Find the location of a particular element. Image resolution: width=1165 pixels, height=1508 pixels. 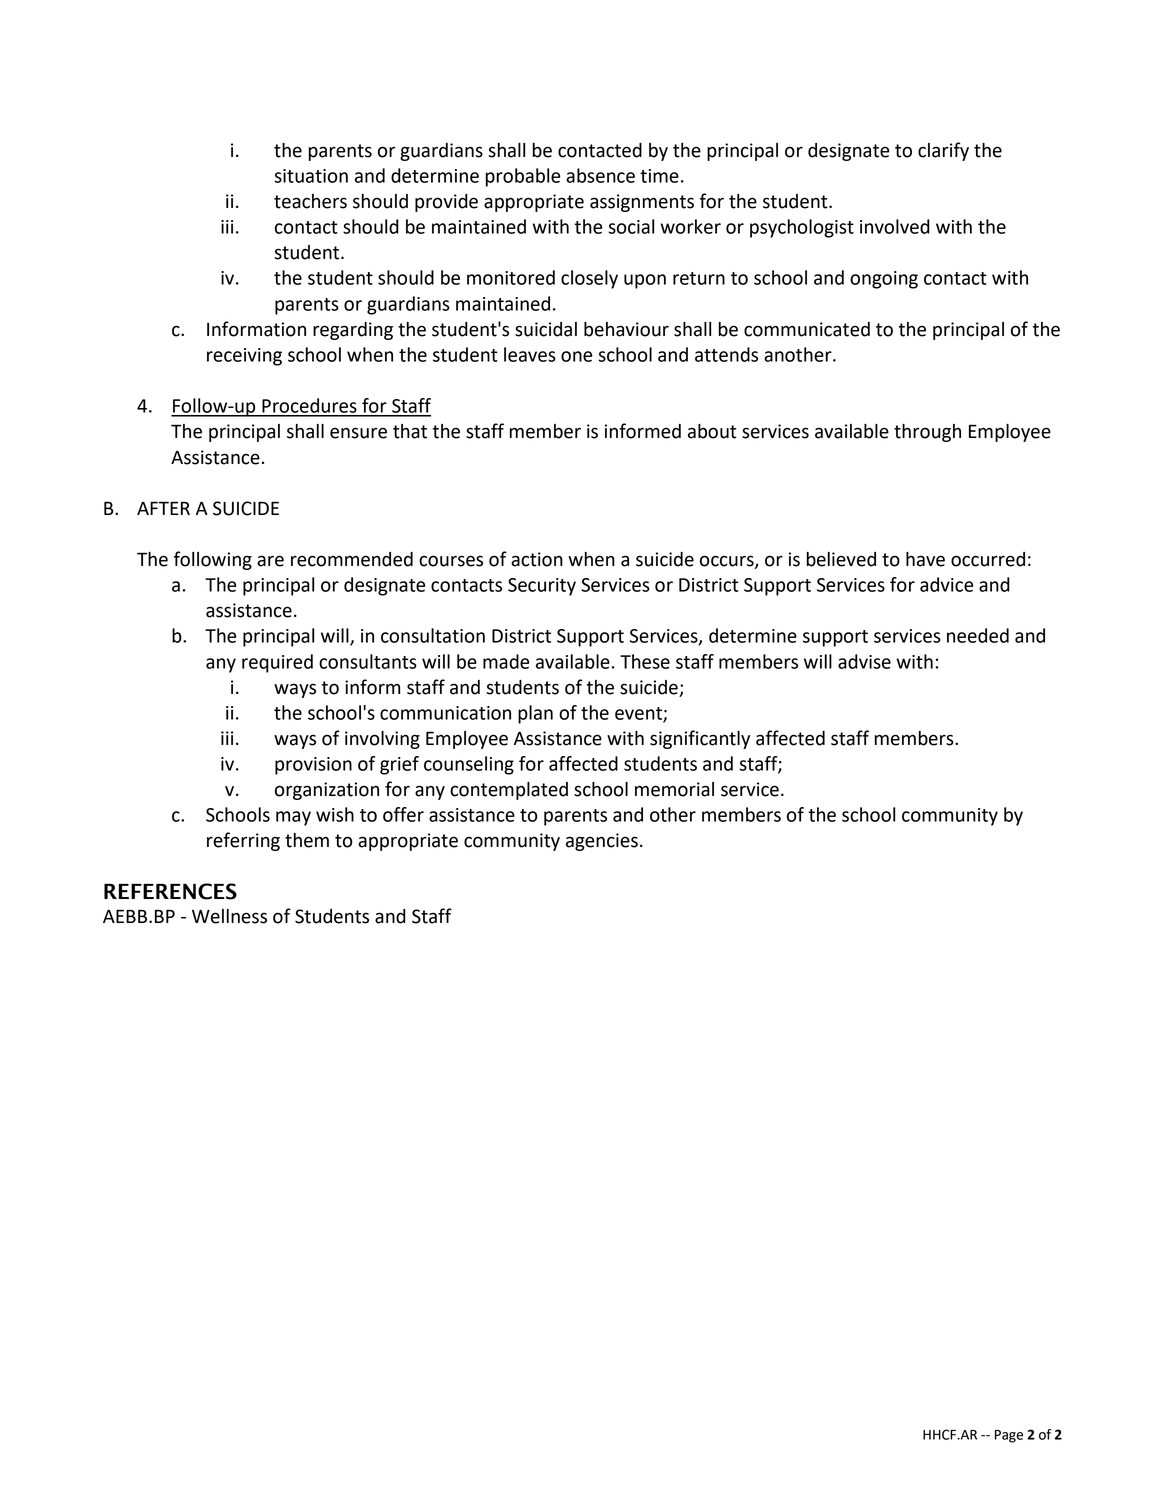

REFERENCES is located at coordinates (170, 891).
